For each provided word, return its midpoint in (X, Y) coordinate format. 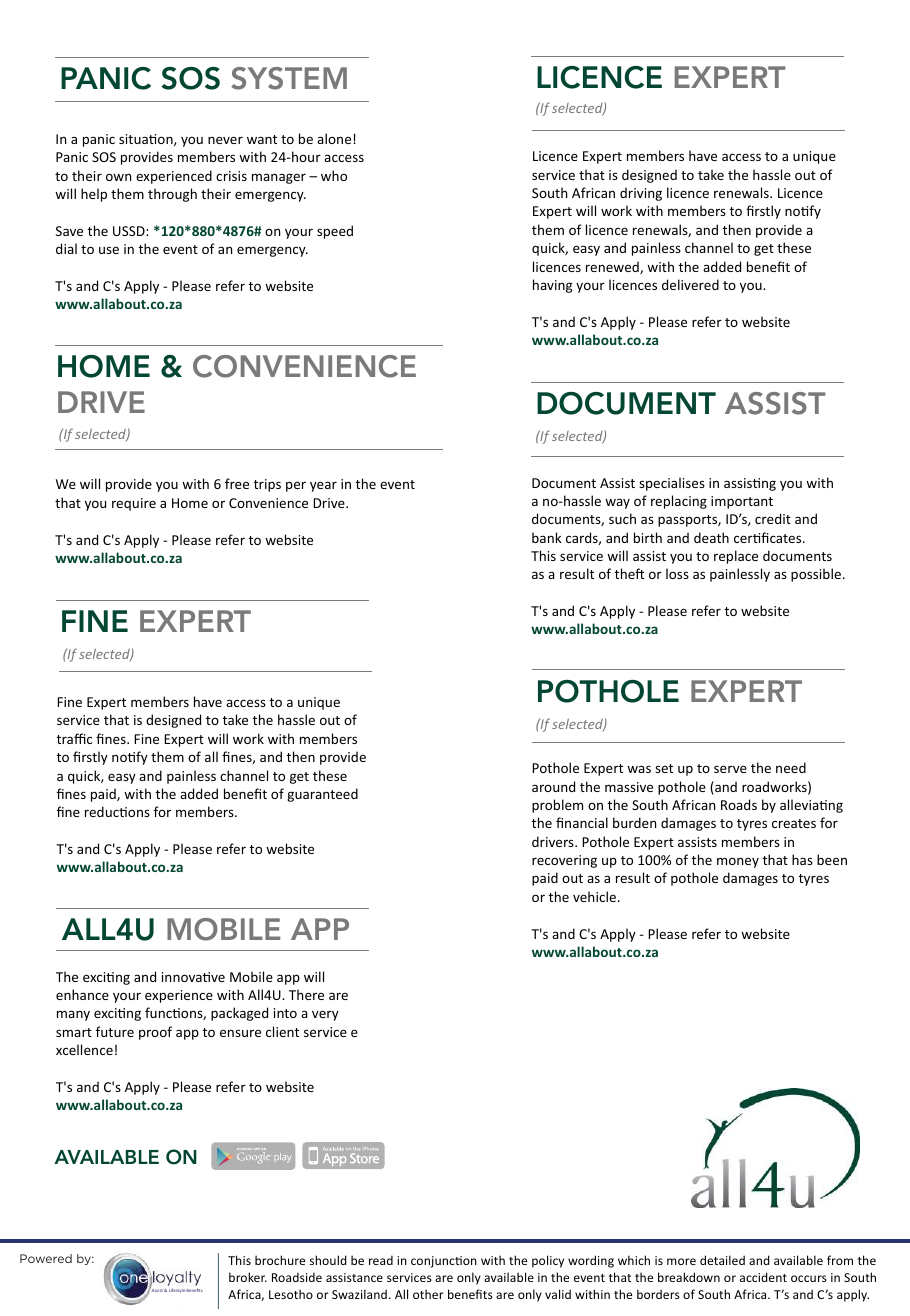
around (553, 786)
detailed (722, 1260)
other (428, 1294)
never (225, 140)
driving (641, 194)
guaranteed (322, 795)
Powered (46, 1258)
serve (730, 769)
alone (335, 138)
